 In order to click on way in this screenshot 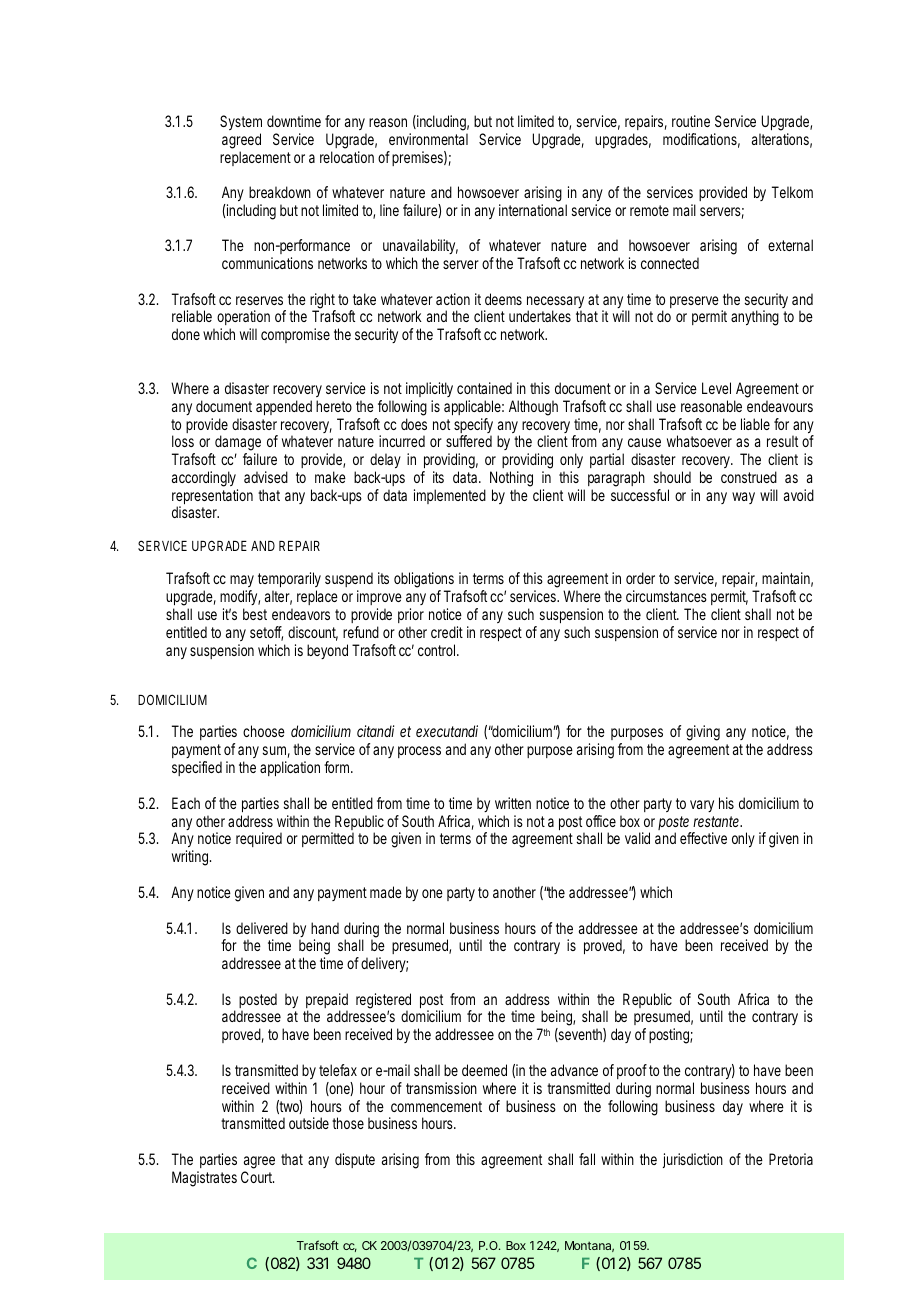, I will do `click(743, 498)`.
